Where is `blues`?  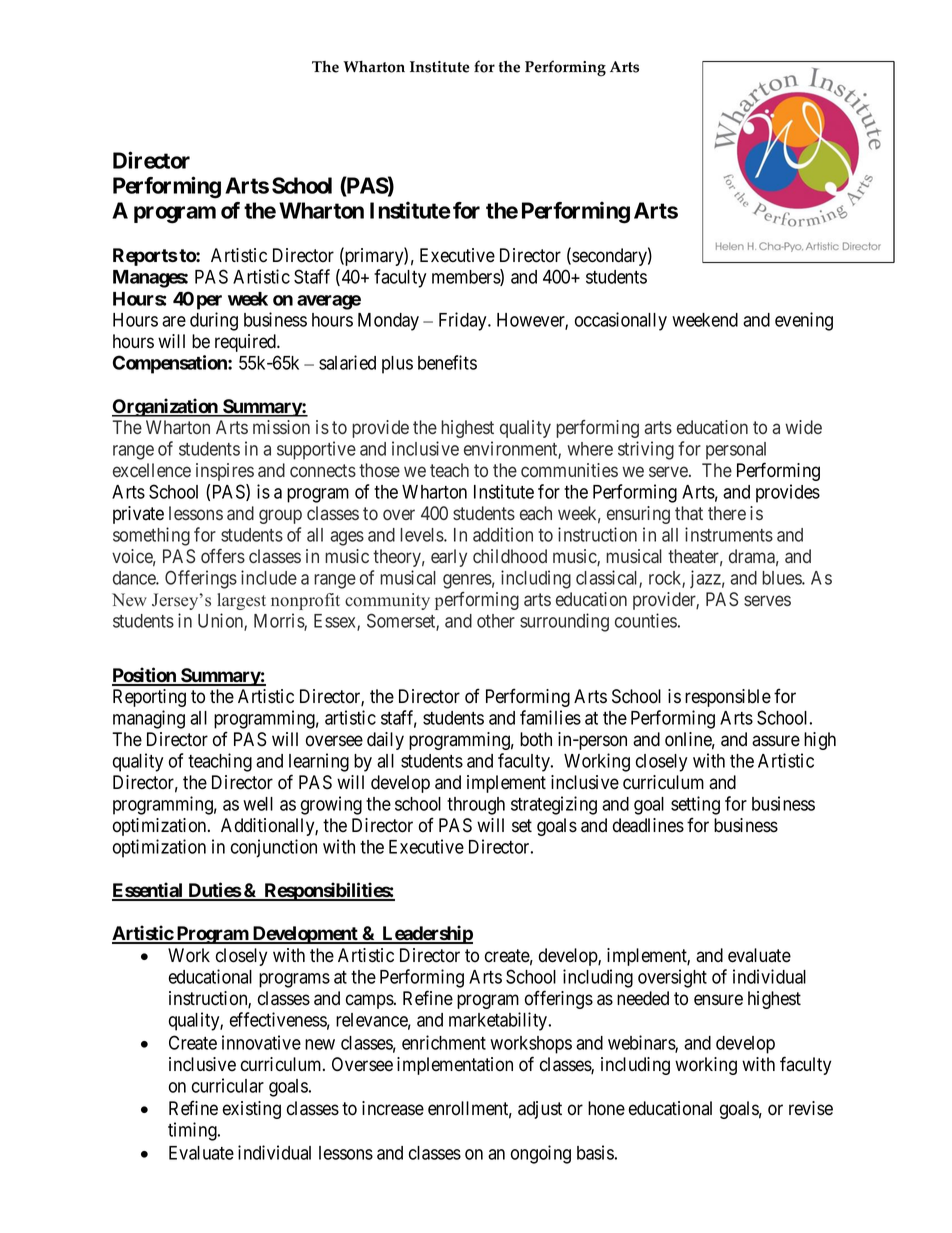 blues is located at coordinates (782, 578).
